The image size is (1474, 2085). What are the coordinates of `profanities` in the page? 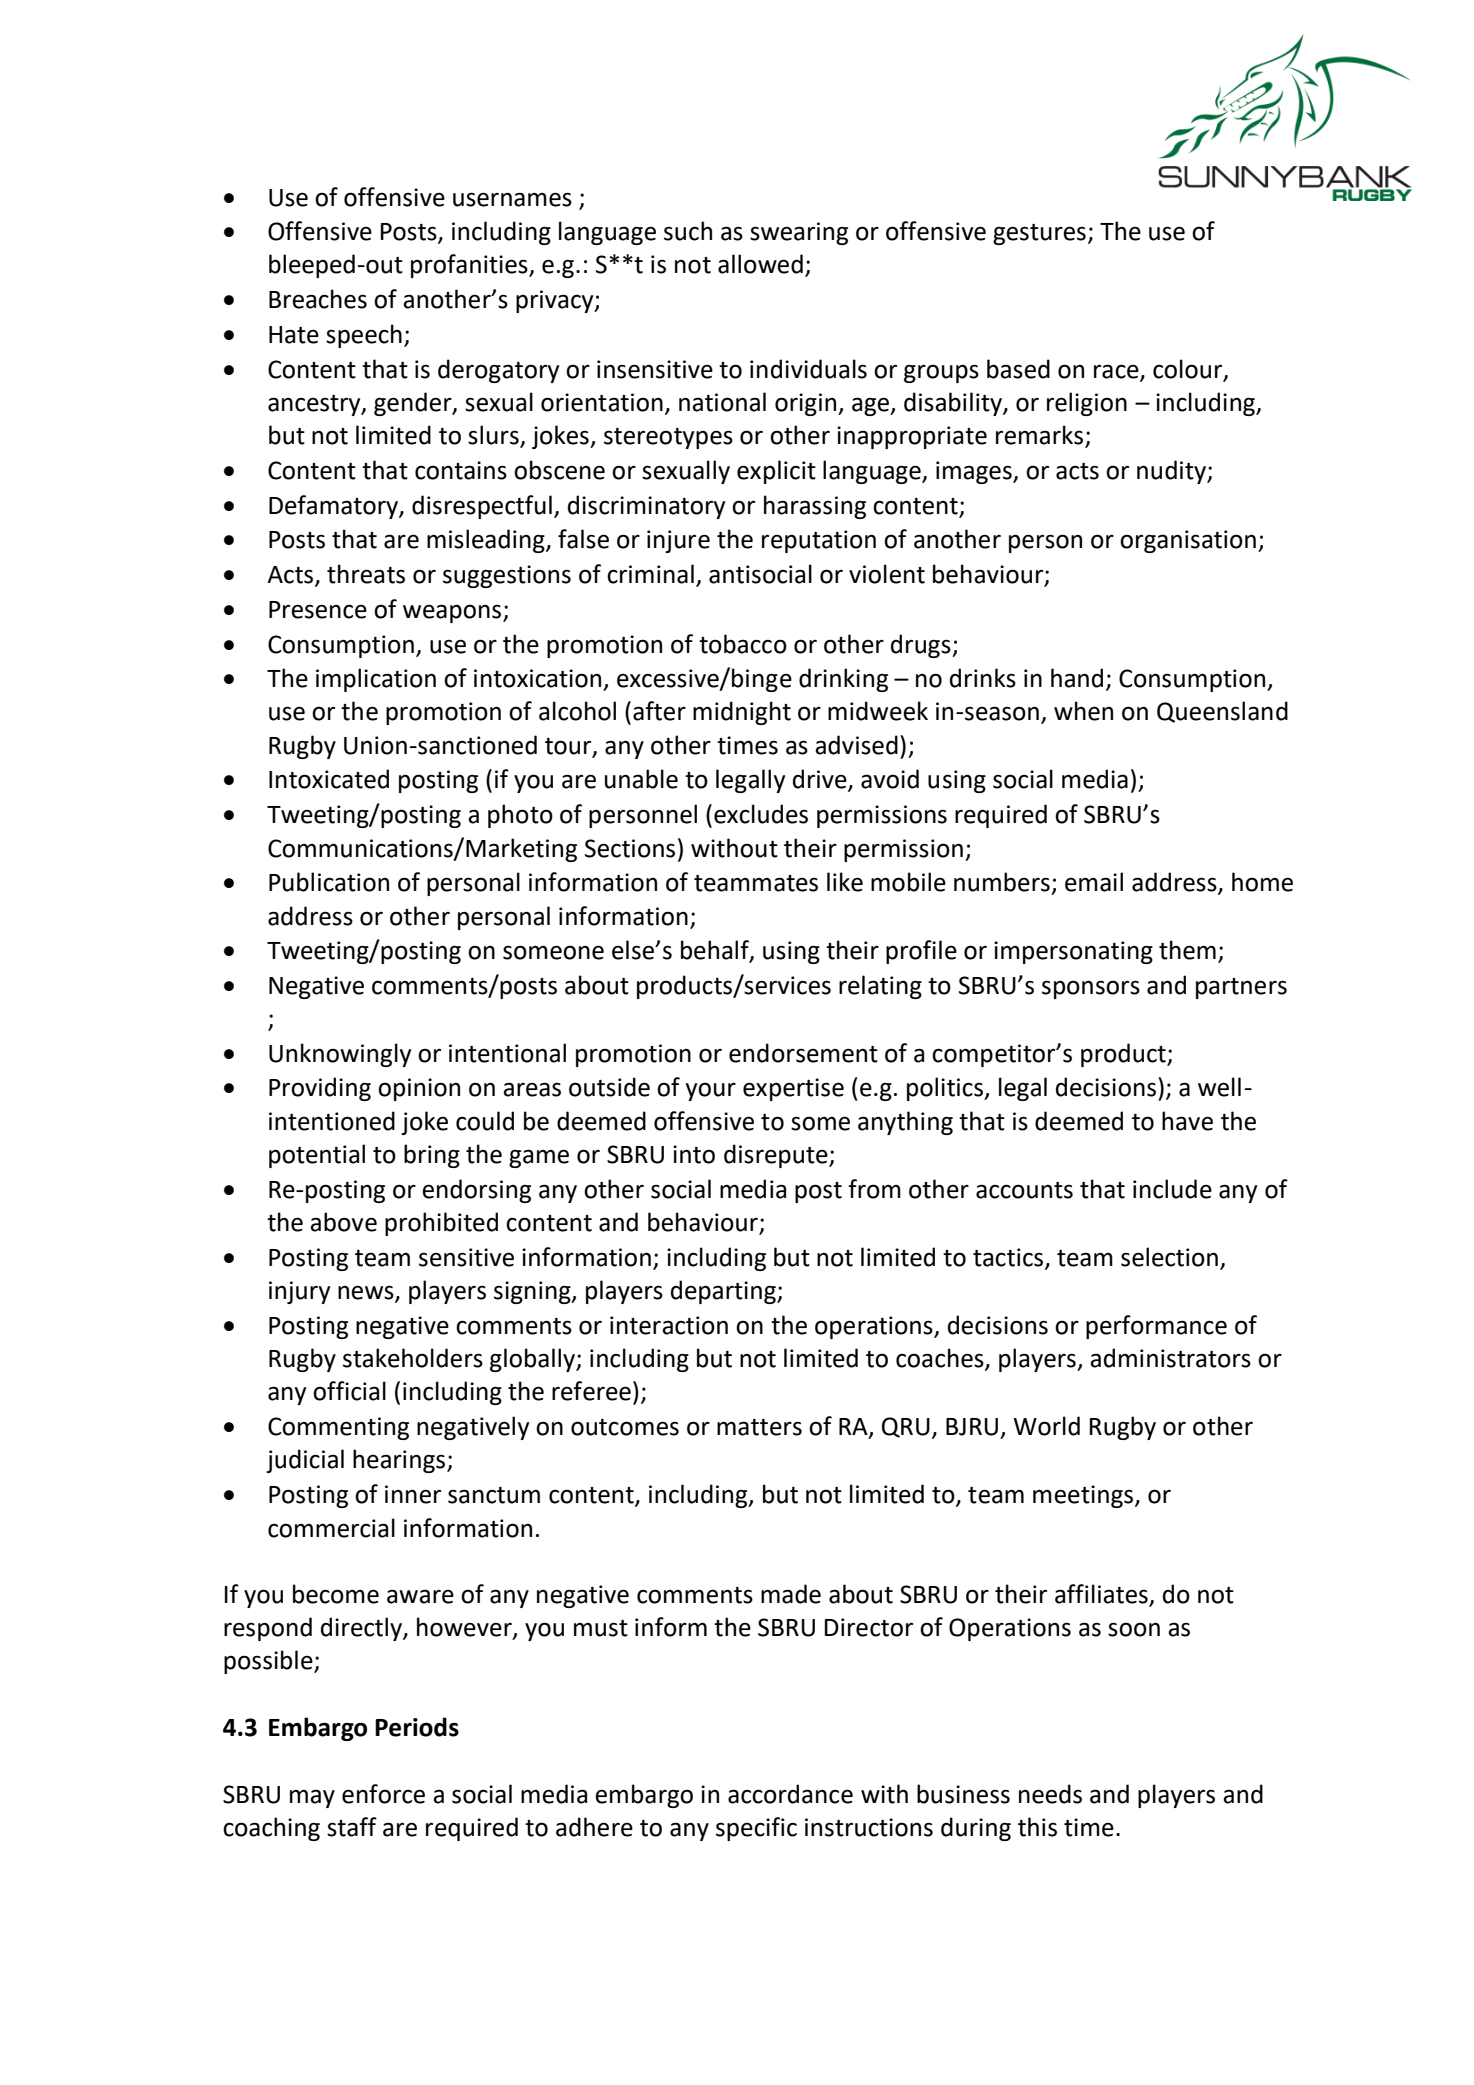 It's located at (470, 266).
